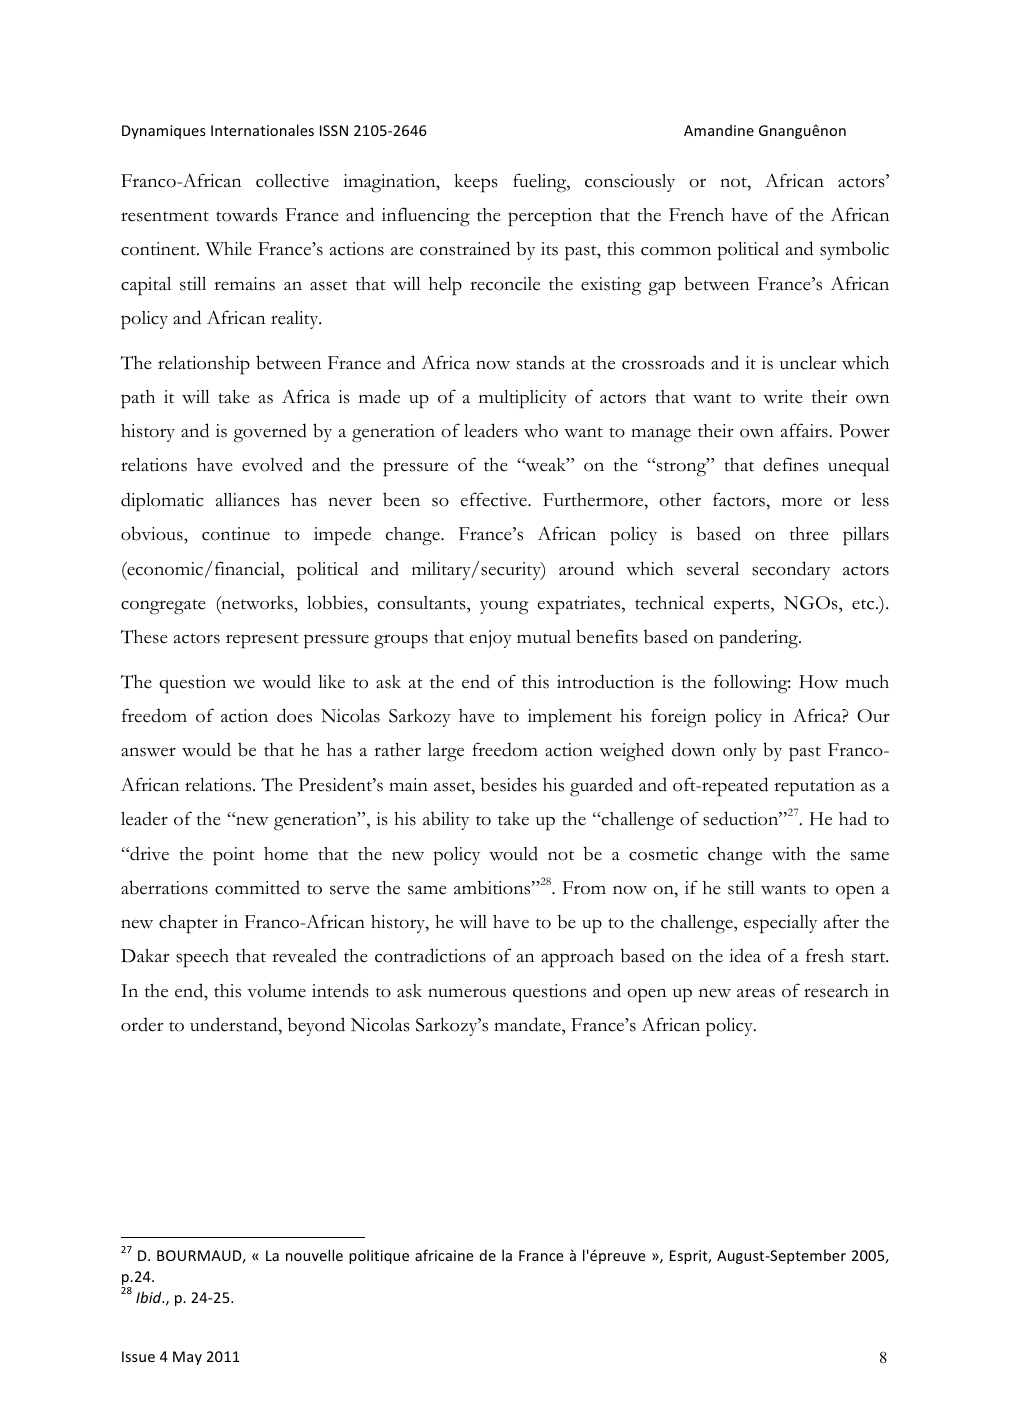 This screenshot has width=1009, height=1427. I want to click on French, so click(696, 215).
